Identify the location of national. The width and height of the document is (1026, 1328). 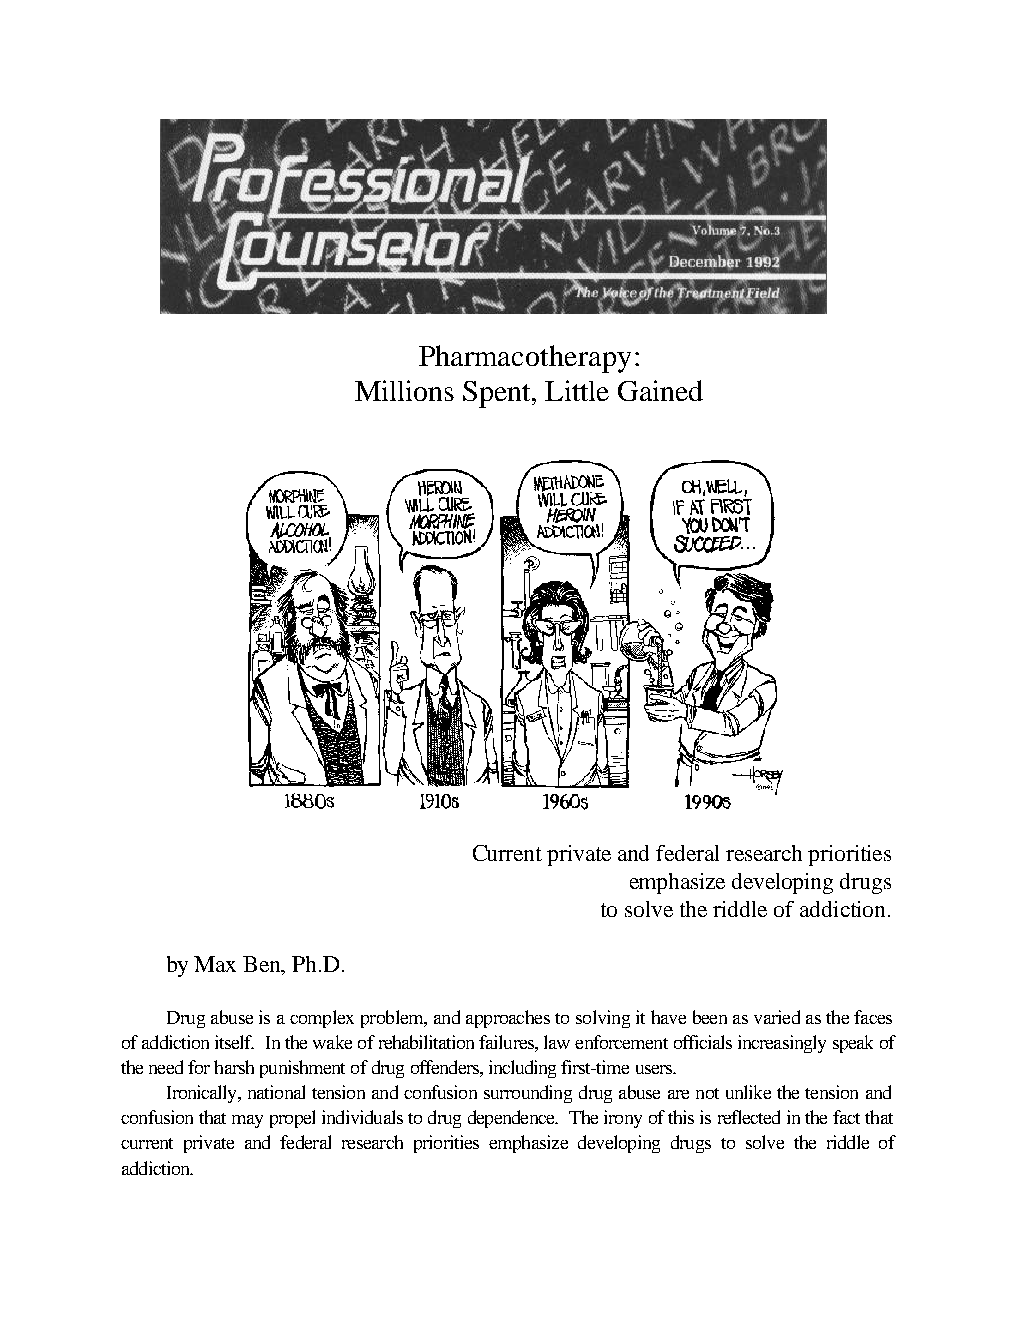
(276, 1092).
